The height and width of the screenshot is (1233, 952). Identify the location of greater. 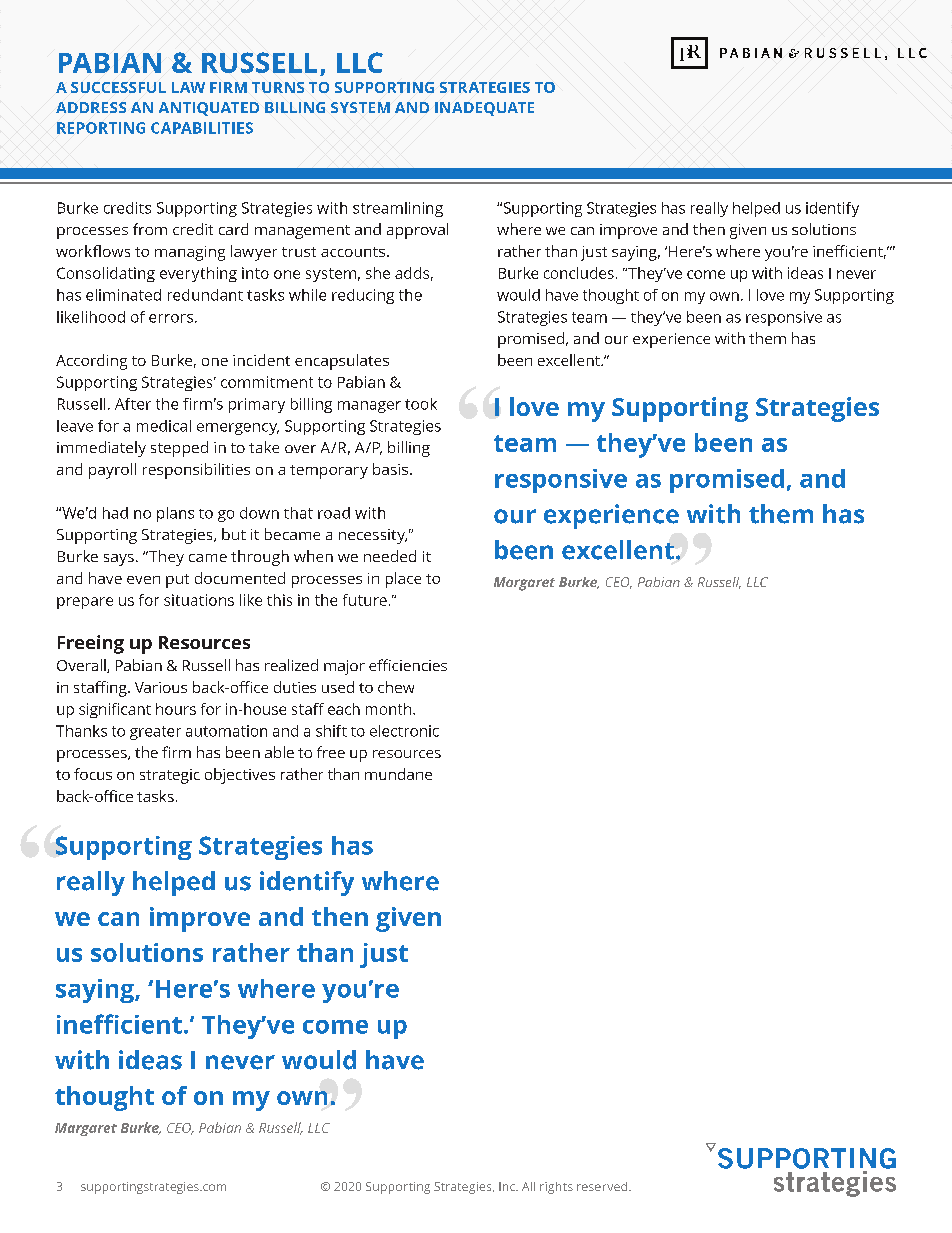
(155, 733).
